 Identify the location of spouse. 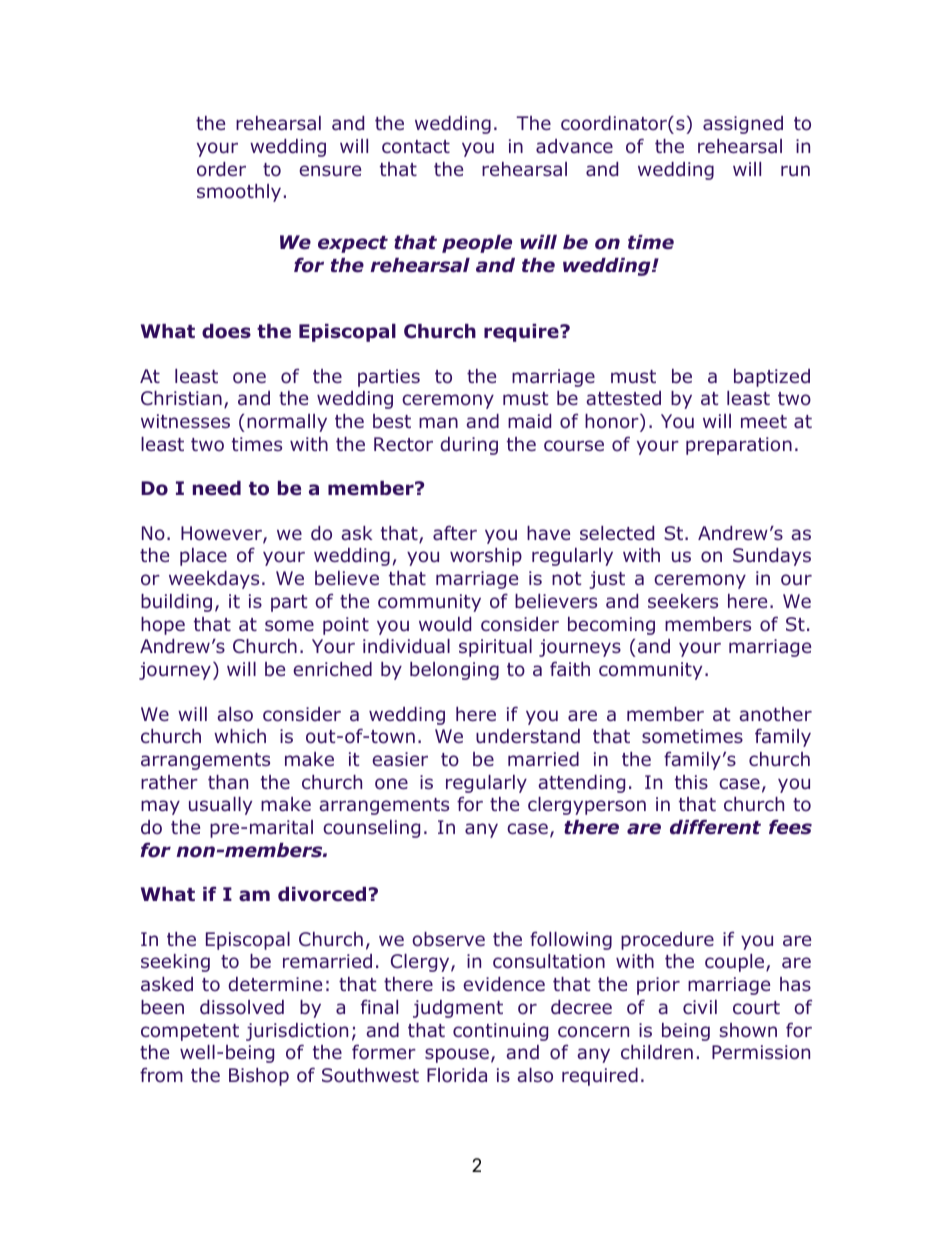
(457, 1055).
